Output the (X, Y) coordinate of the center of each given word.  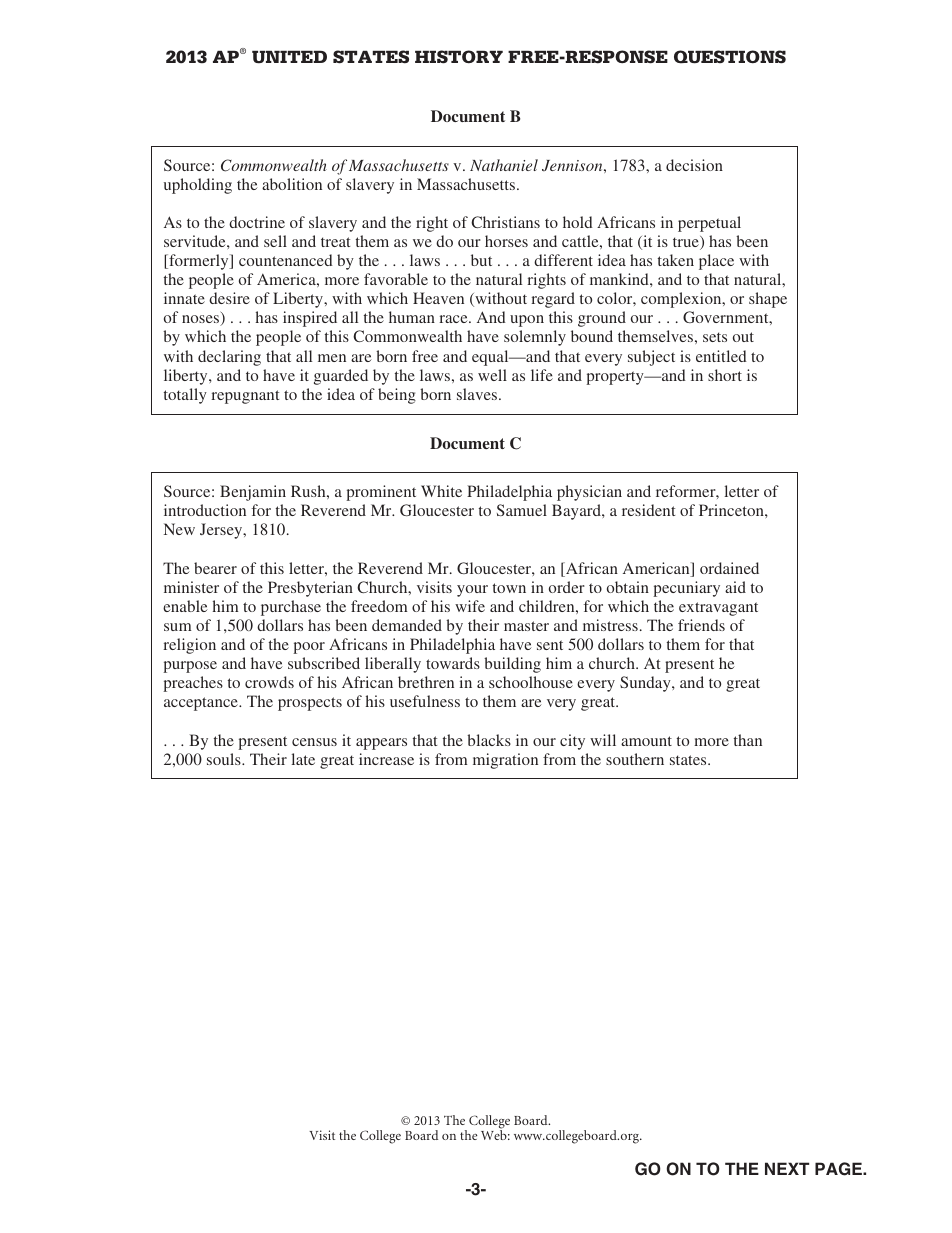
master (526, 626)
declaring (229, 358)
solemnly (535, 338)
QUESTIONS (730, 57)
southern (635, 759)
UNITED (289, 57)
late (303, 759)
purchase (291, 608)
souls (225, 759)
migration (505, 761)
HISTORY (459, 57)
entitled (721, 356)
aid (735, 587)
